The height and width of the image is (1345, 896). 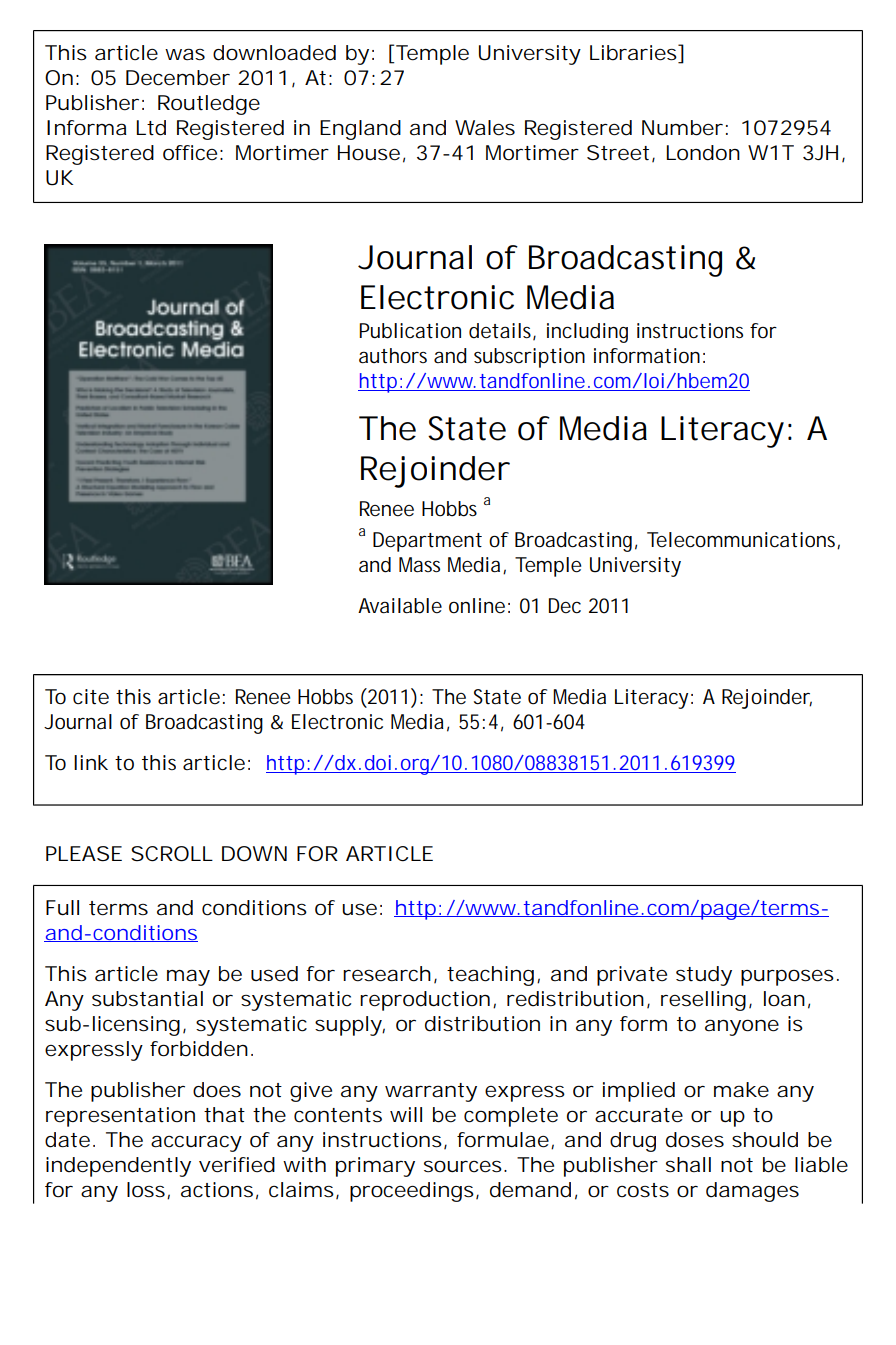 I want to click on sources, so click(x=463, y=1166).
